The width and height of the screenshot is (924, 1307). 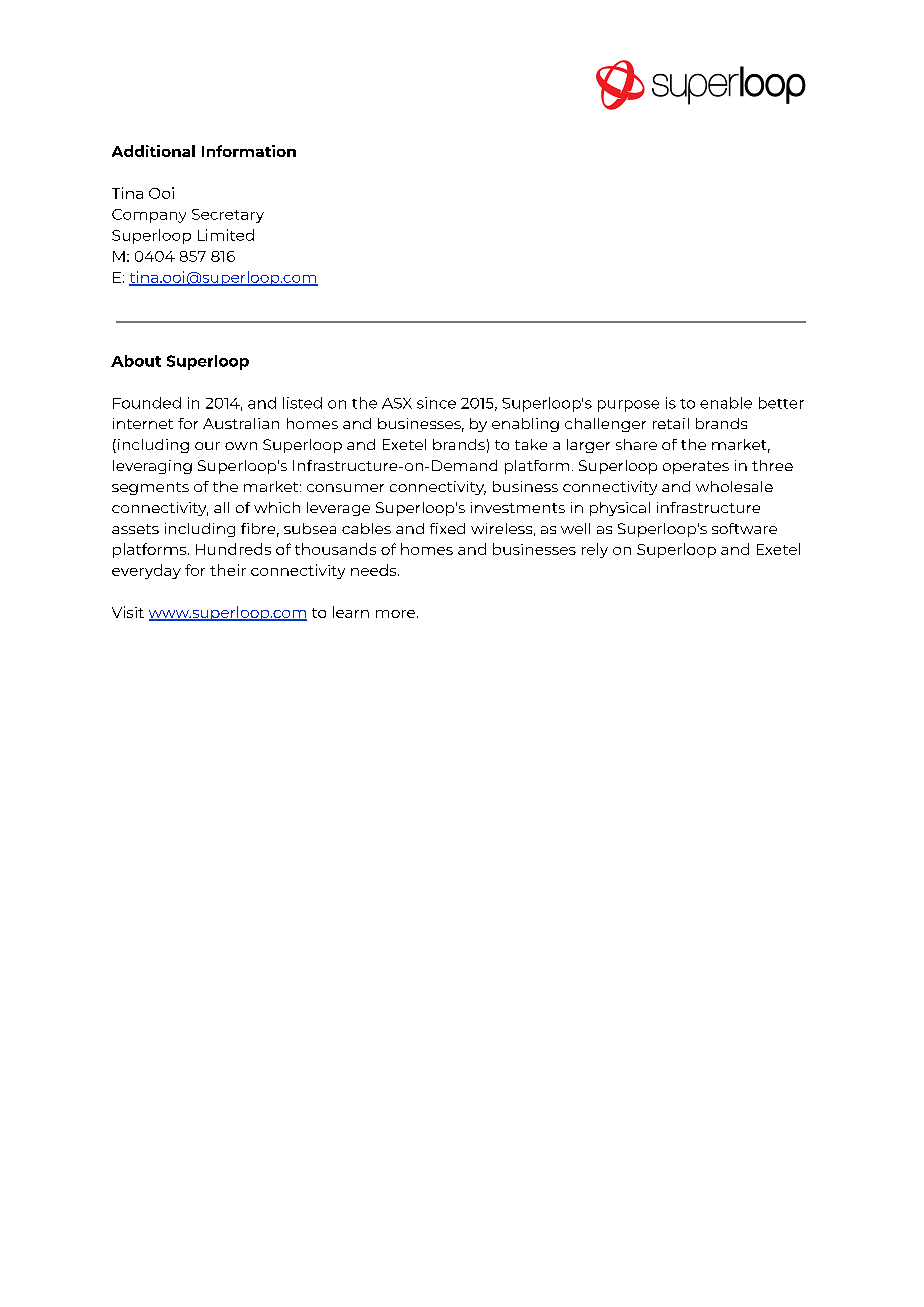 What do you see at coordinates (726, 403) in the screenshot?
I see `enable` at bounding box center [726, 403].
